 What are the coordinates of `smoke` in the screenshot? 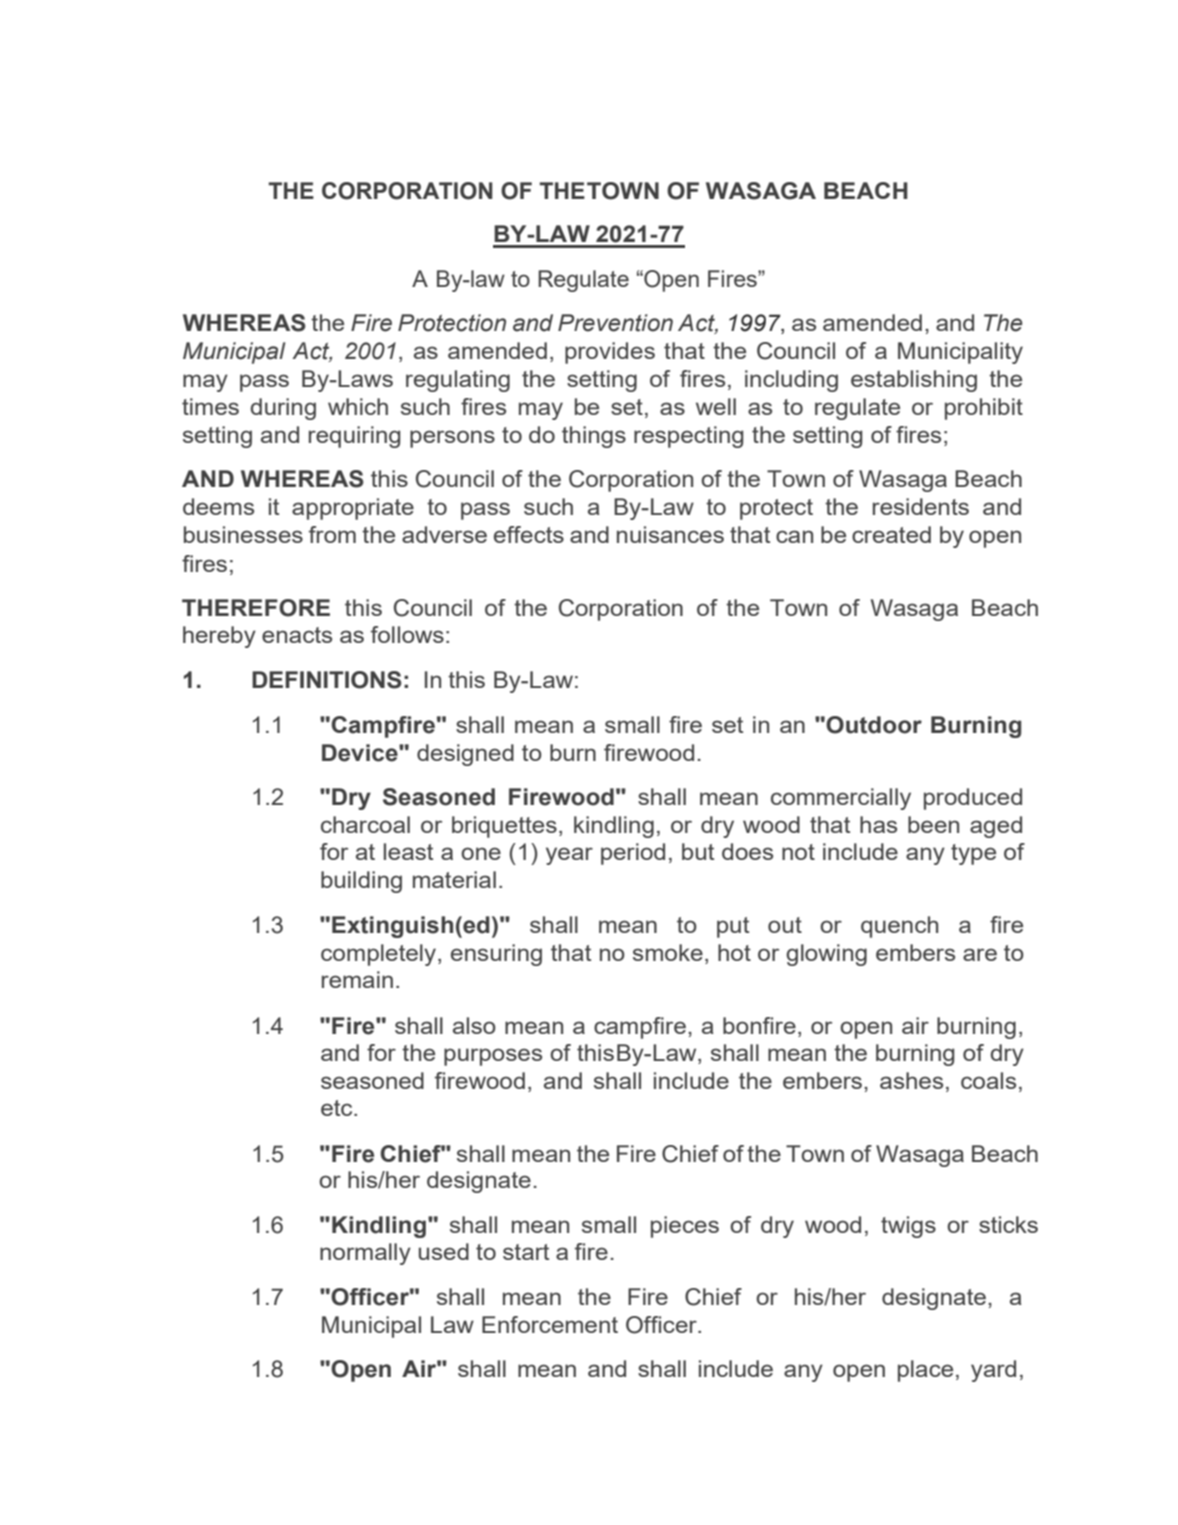 It's located at (668, 952).
